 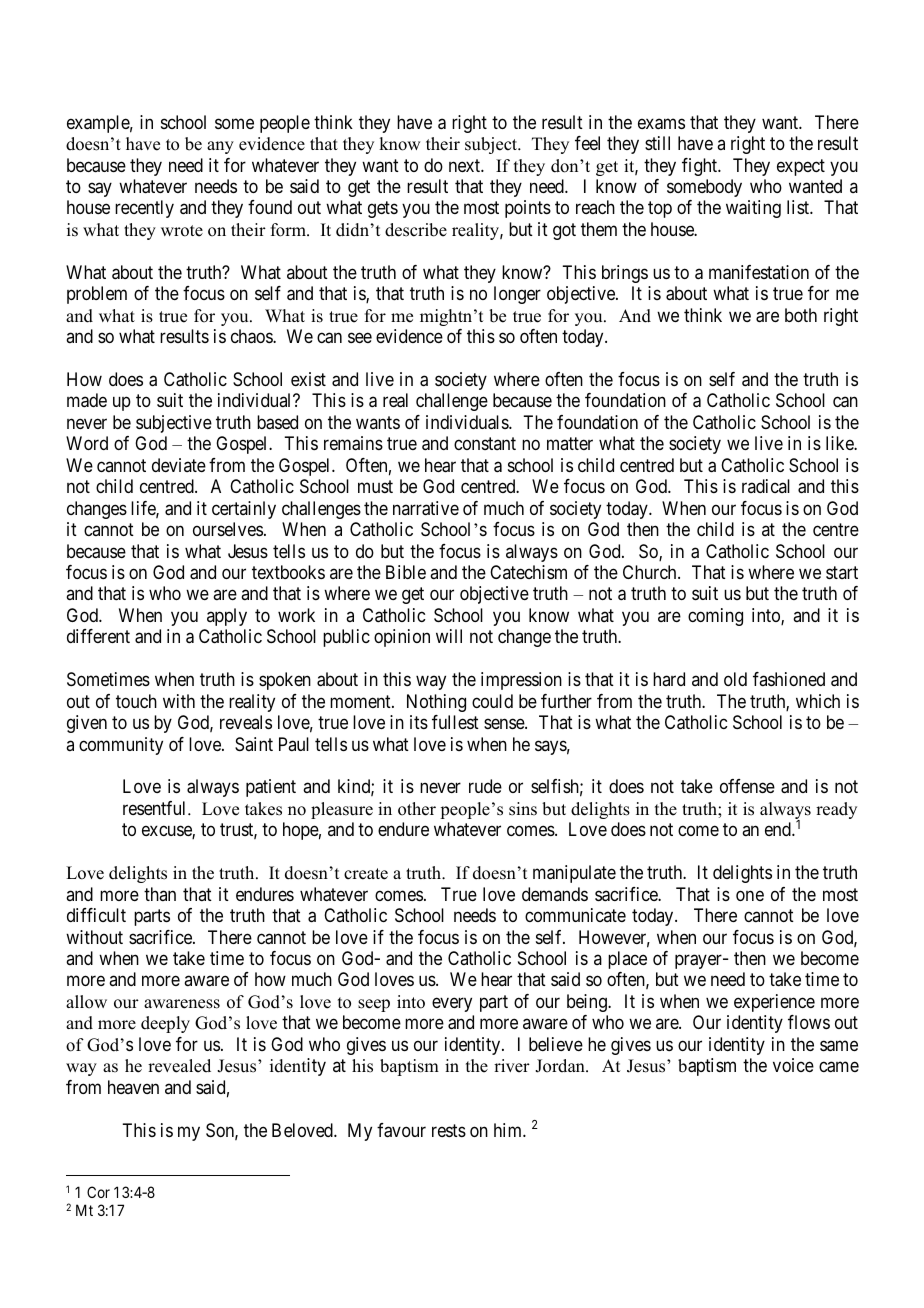 What do you see at coordinates (220, 147) in the image?
I see `any` at bounding box center [220, 147].
